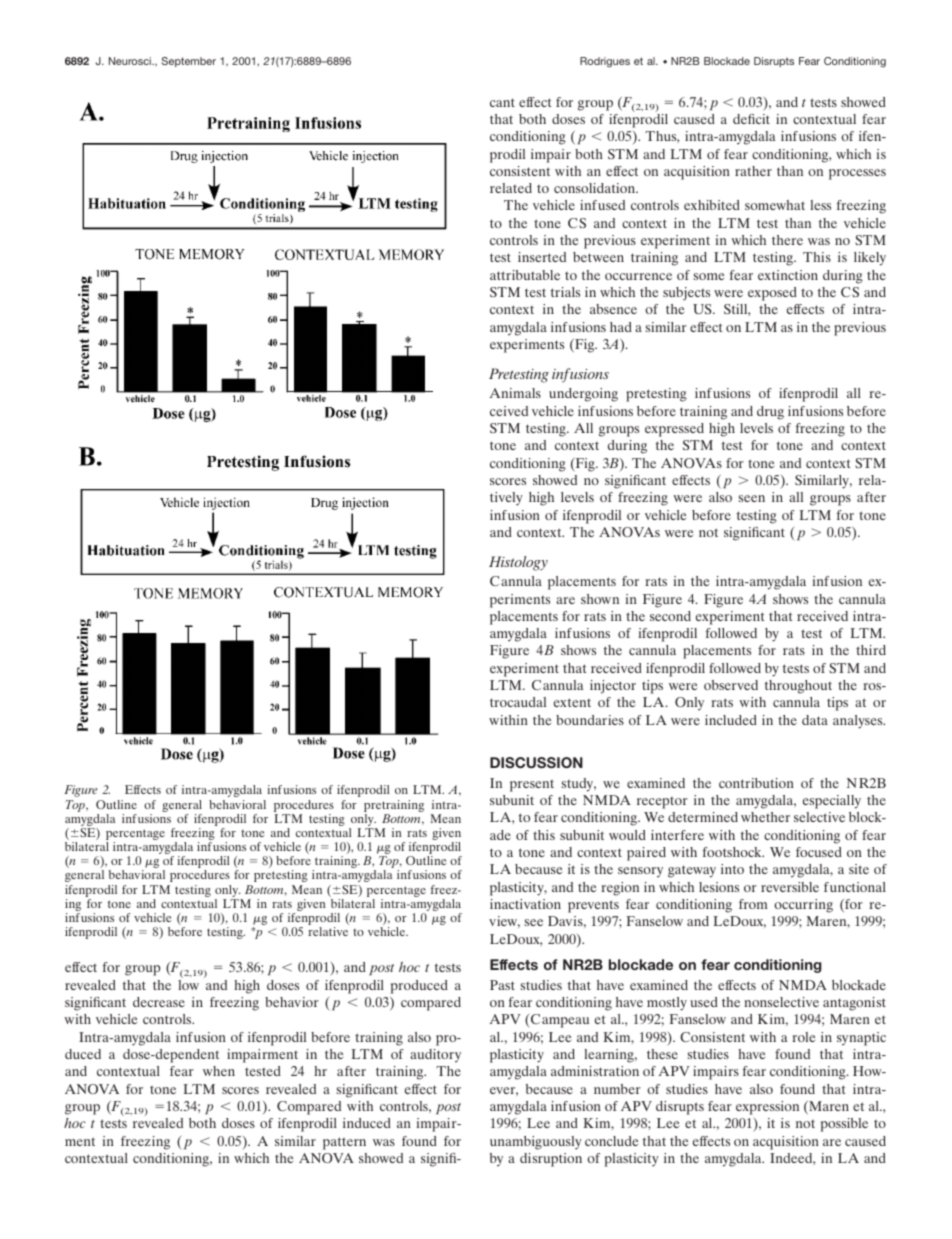 The height and width of the screenshot is (1239, 952). Describe the element at coordinates (536, 1143) in the screenshot. I see `unambiguously` at that location.
